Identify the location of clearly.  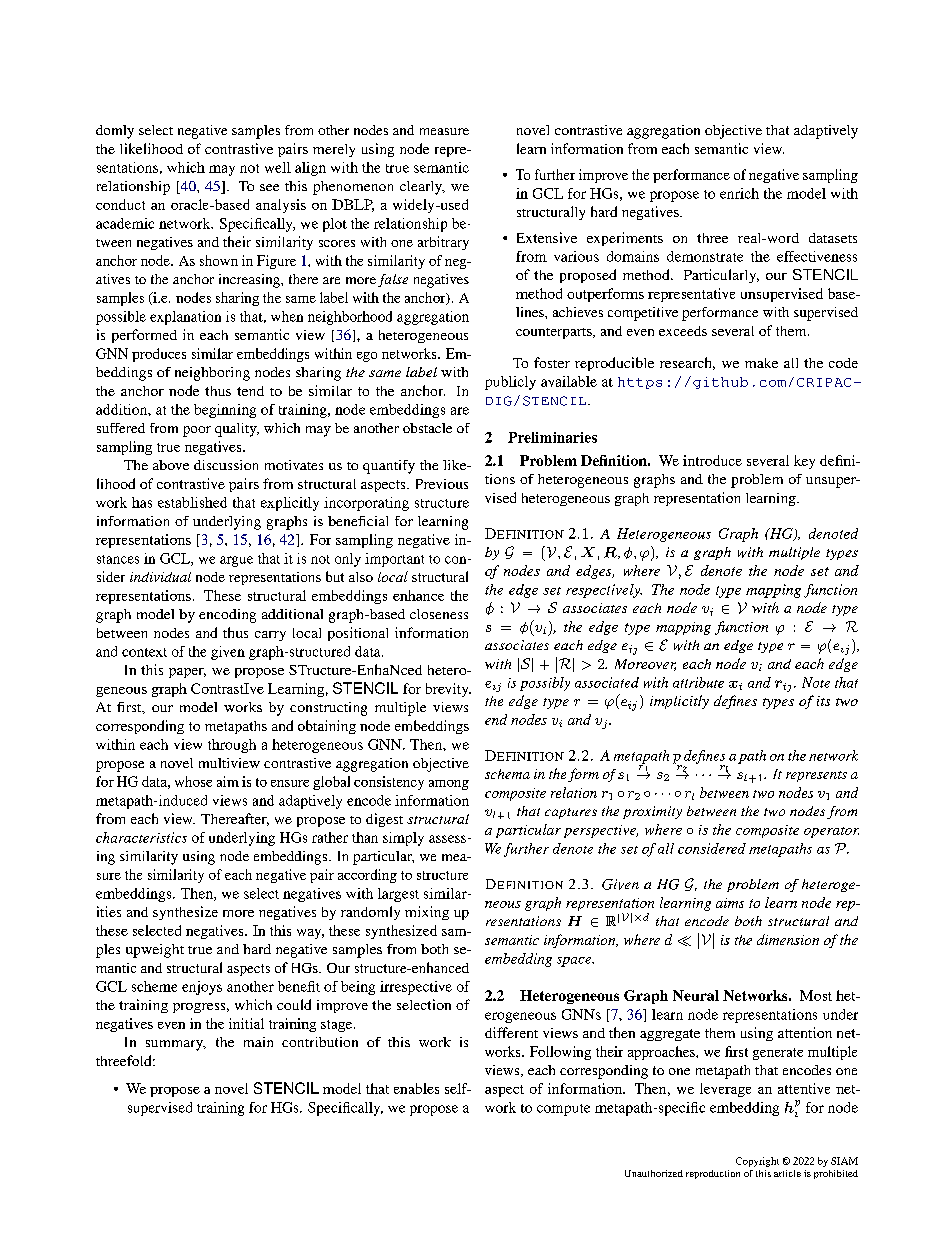
(422, 188).
